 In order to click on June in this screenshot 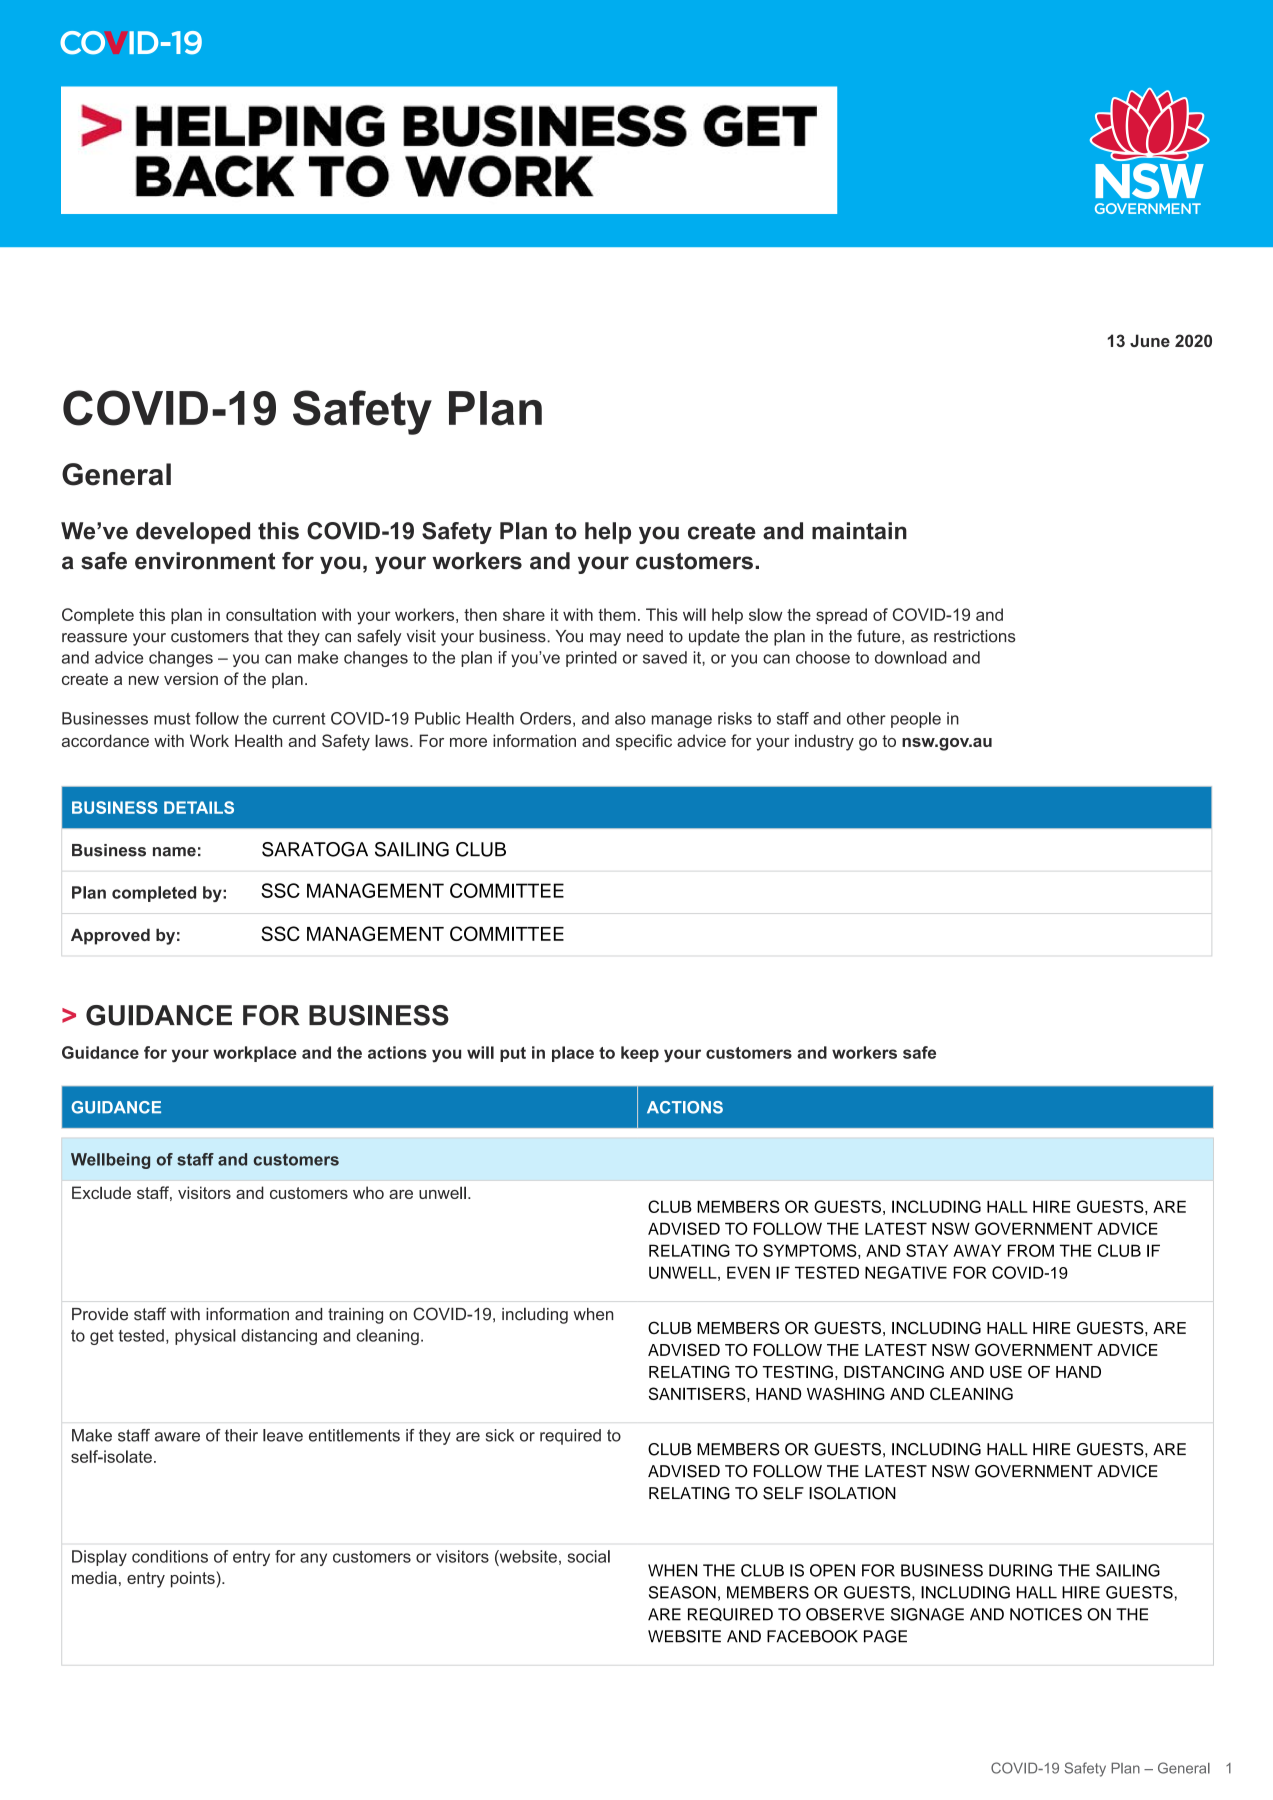, I will do `click(1150, 340)`.
